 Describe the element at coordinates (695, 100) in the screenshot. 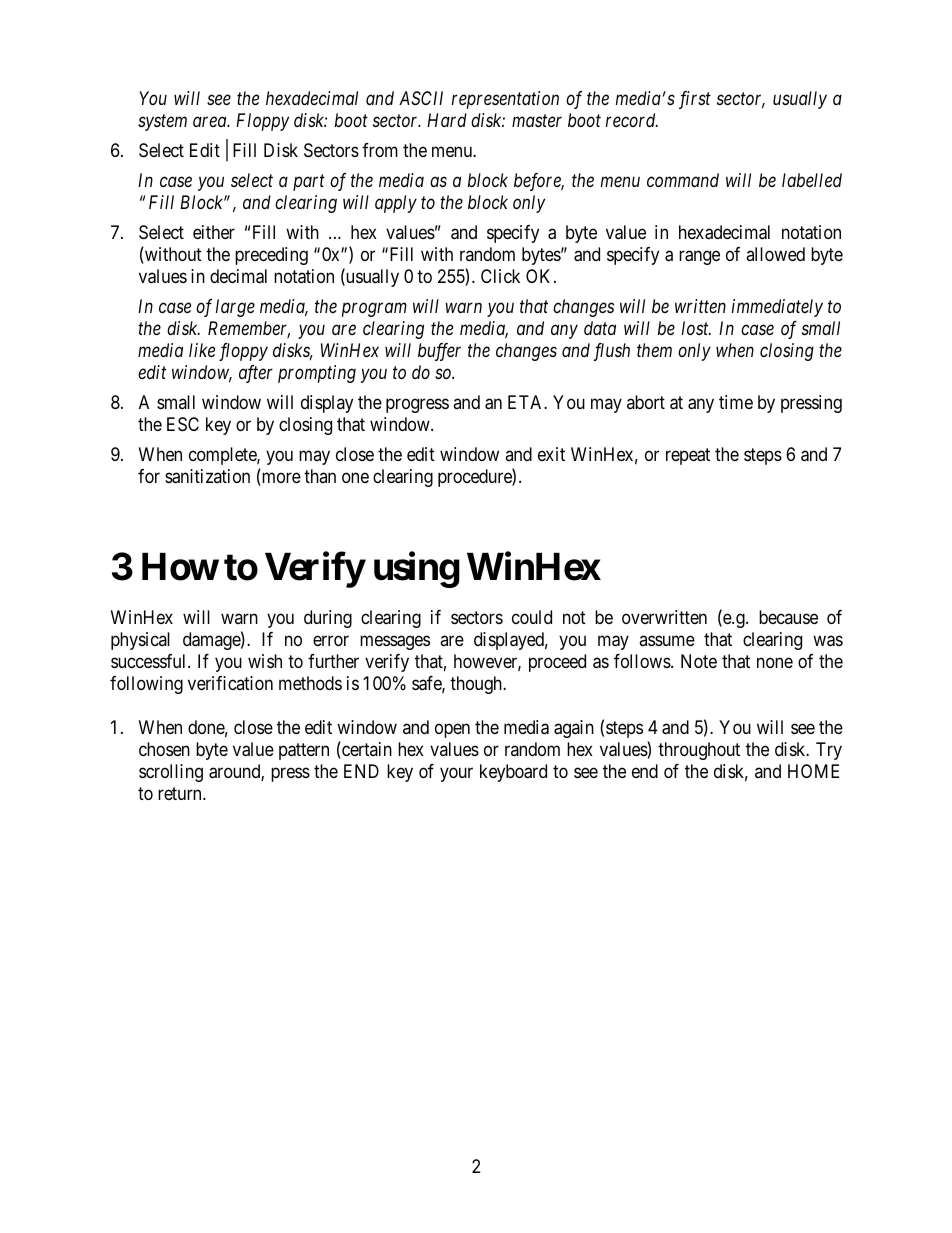

I see `first` at that location.
